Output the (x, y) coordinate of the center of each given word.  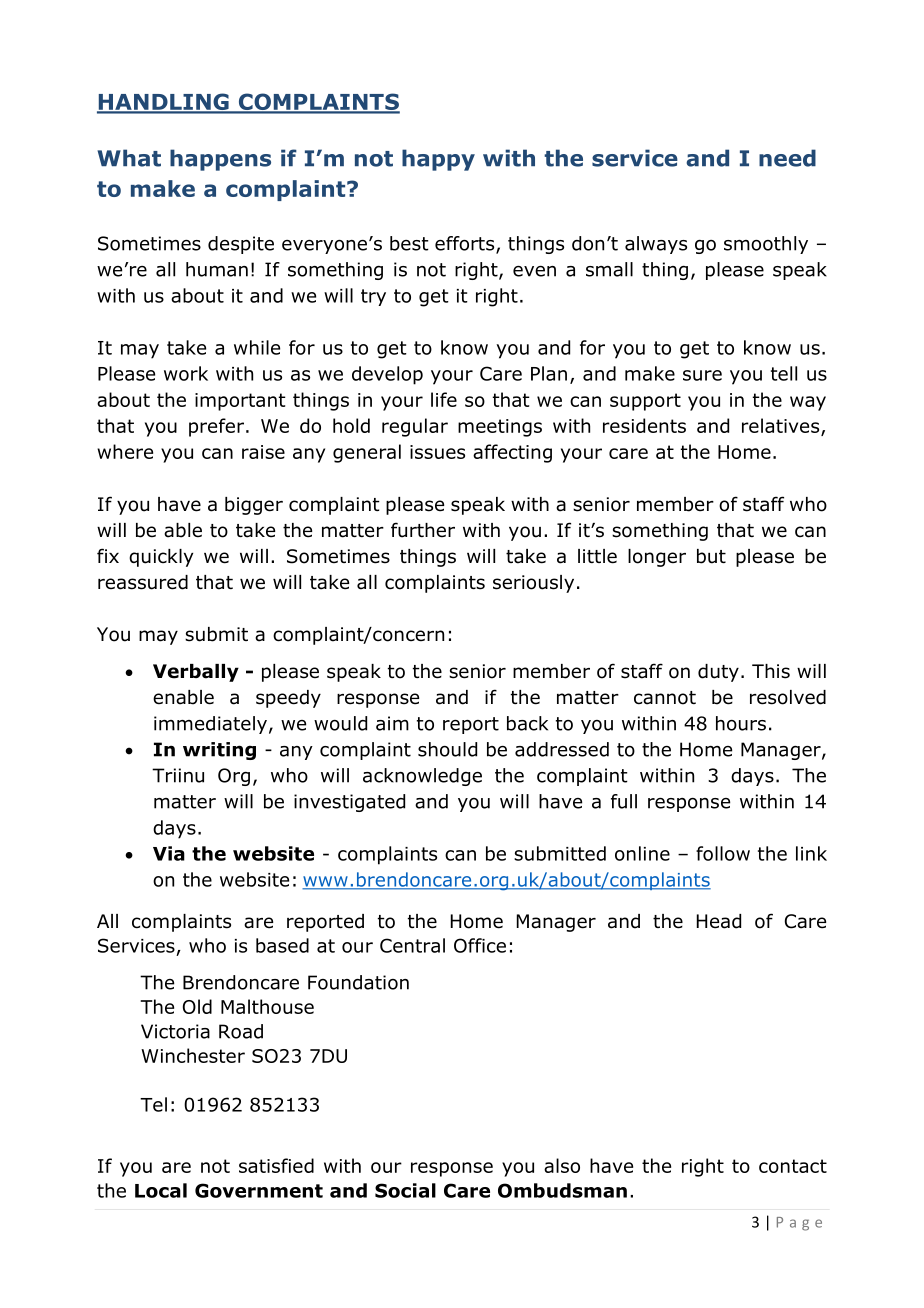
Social (405, 1190)
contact (793, 1166)
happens (220, 160)
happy (438, 160)
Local (161, 1190)
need (787, 158)
